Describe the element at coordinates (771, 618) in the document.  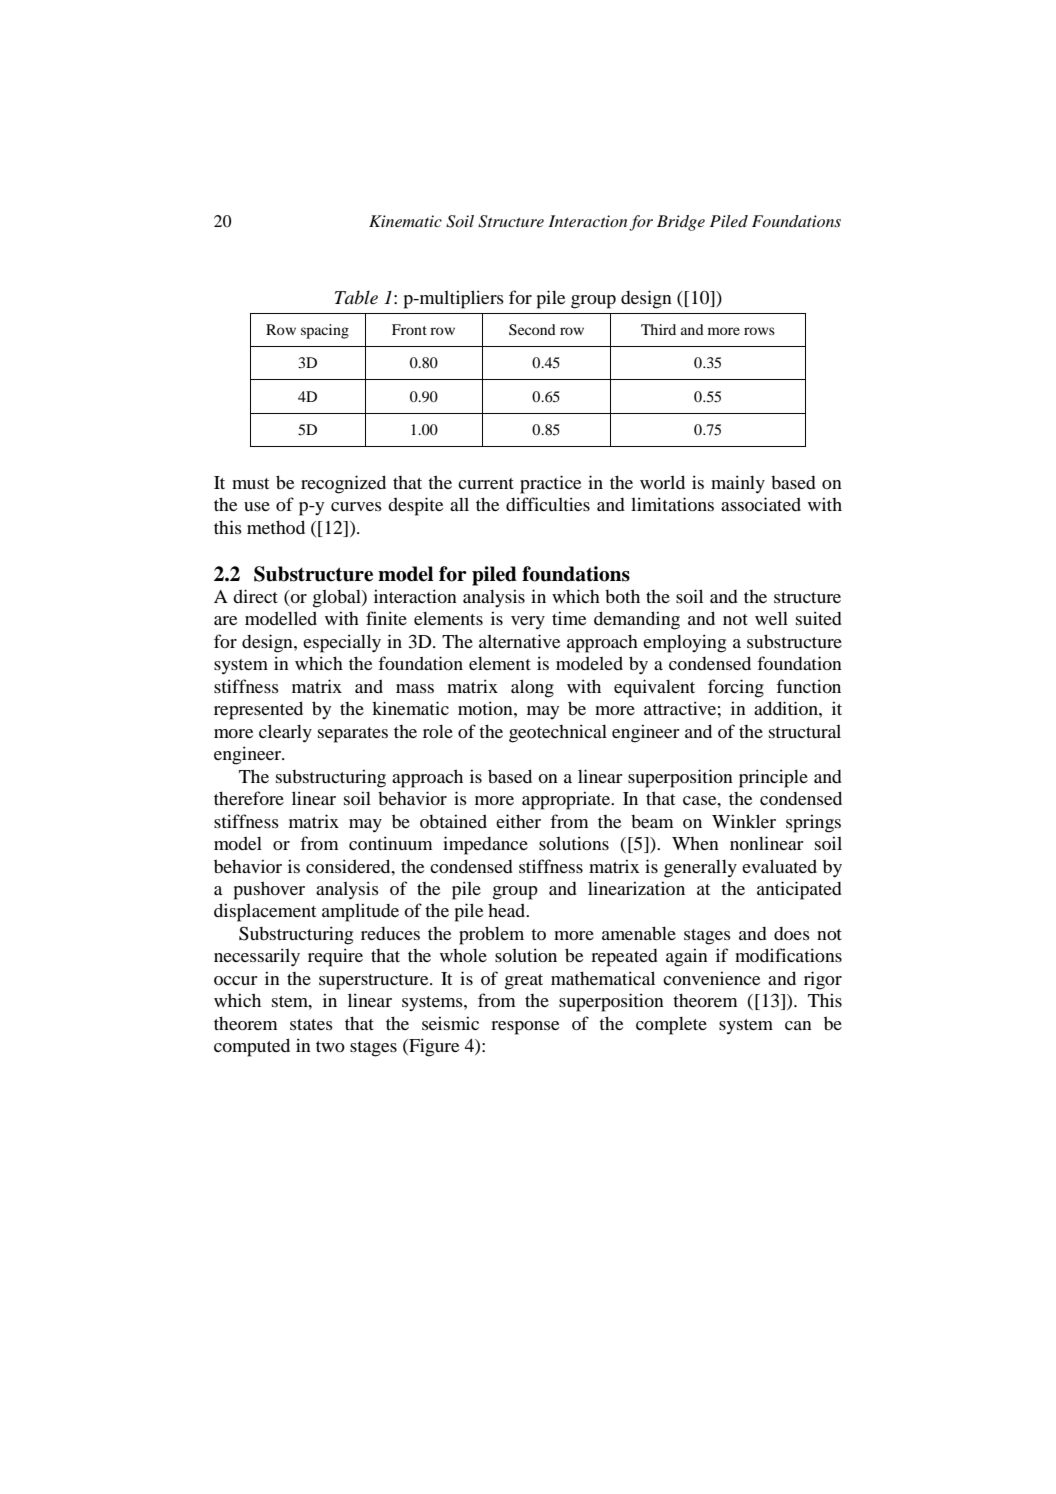
I see `well` at that location.
